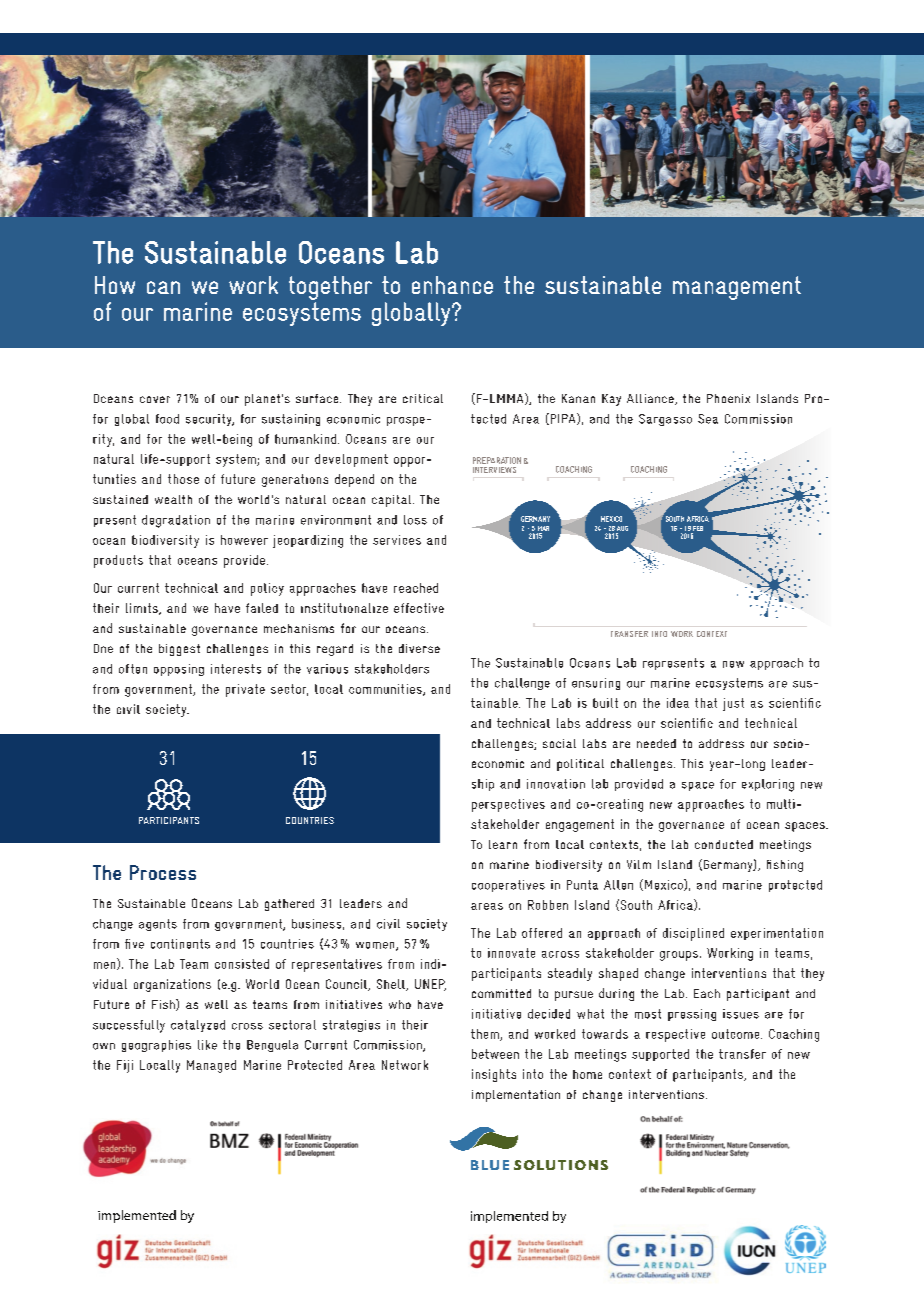 Image resolution: width=924 pixels, height=1308 pixels. What do you see at coordinates (724, 844) in the screenshot?
I see `conducted` at bounding box center [724, 844].
